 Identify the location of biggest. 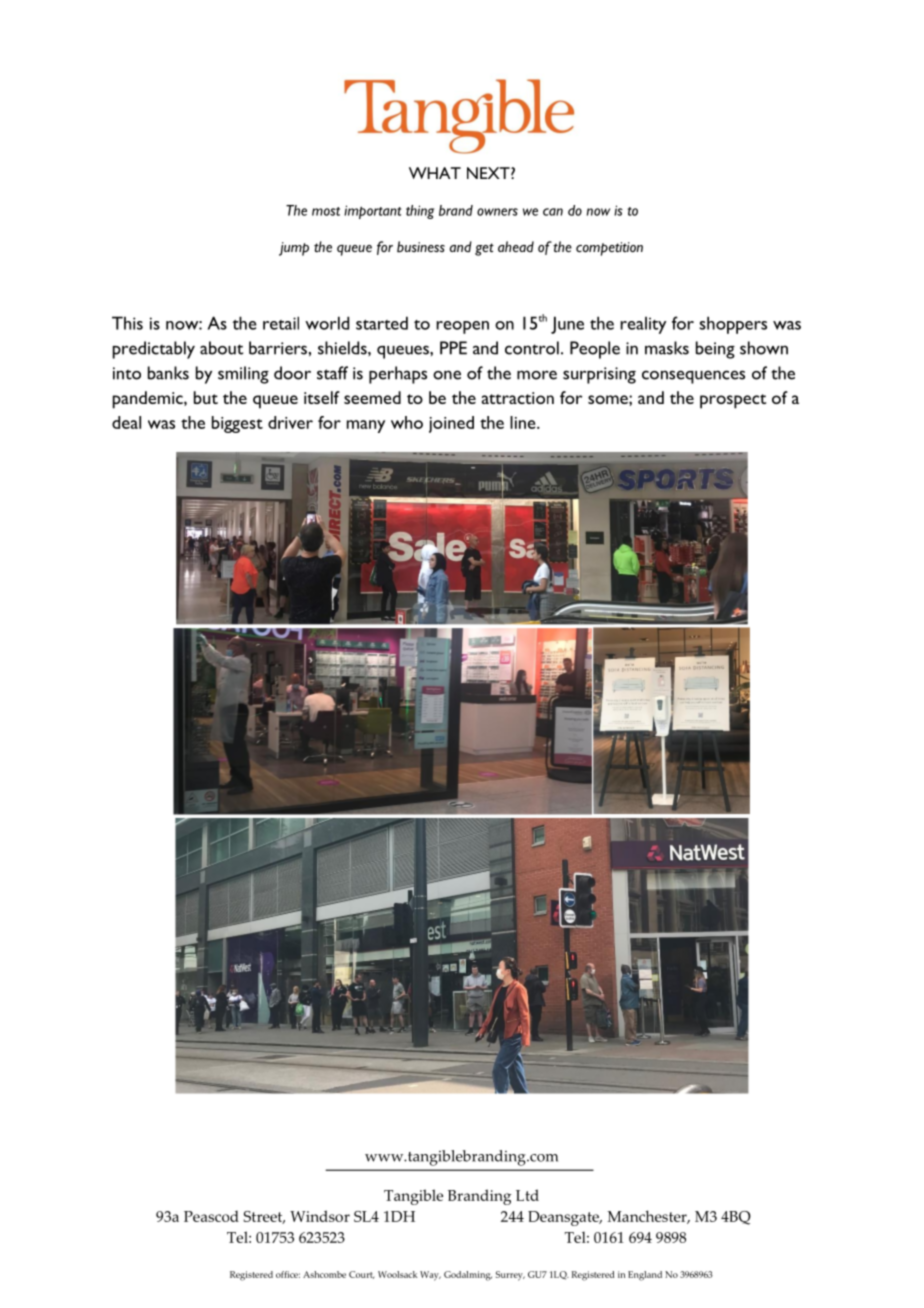
(237, 424).
